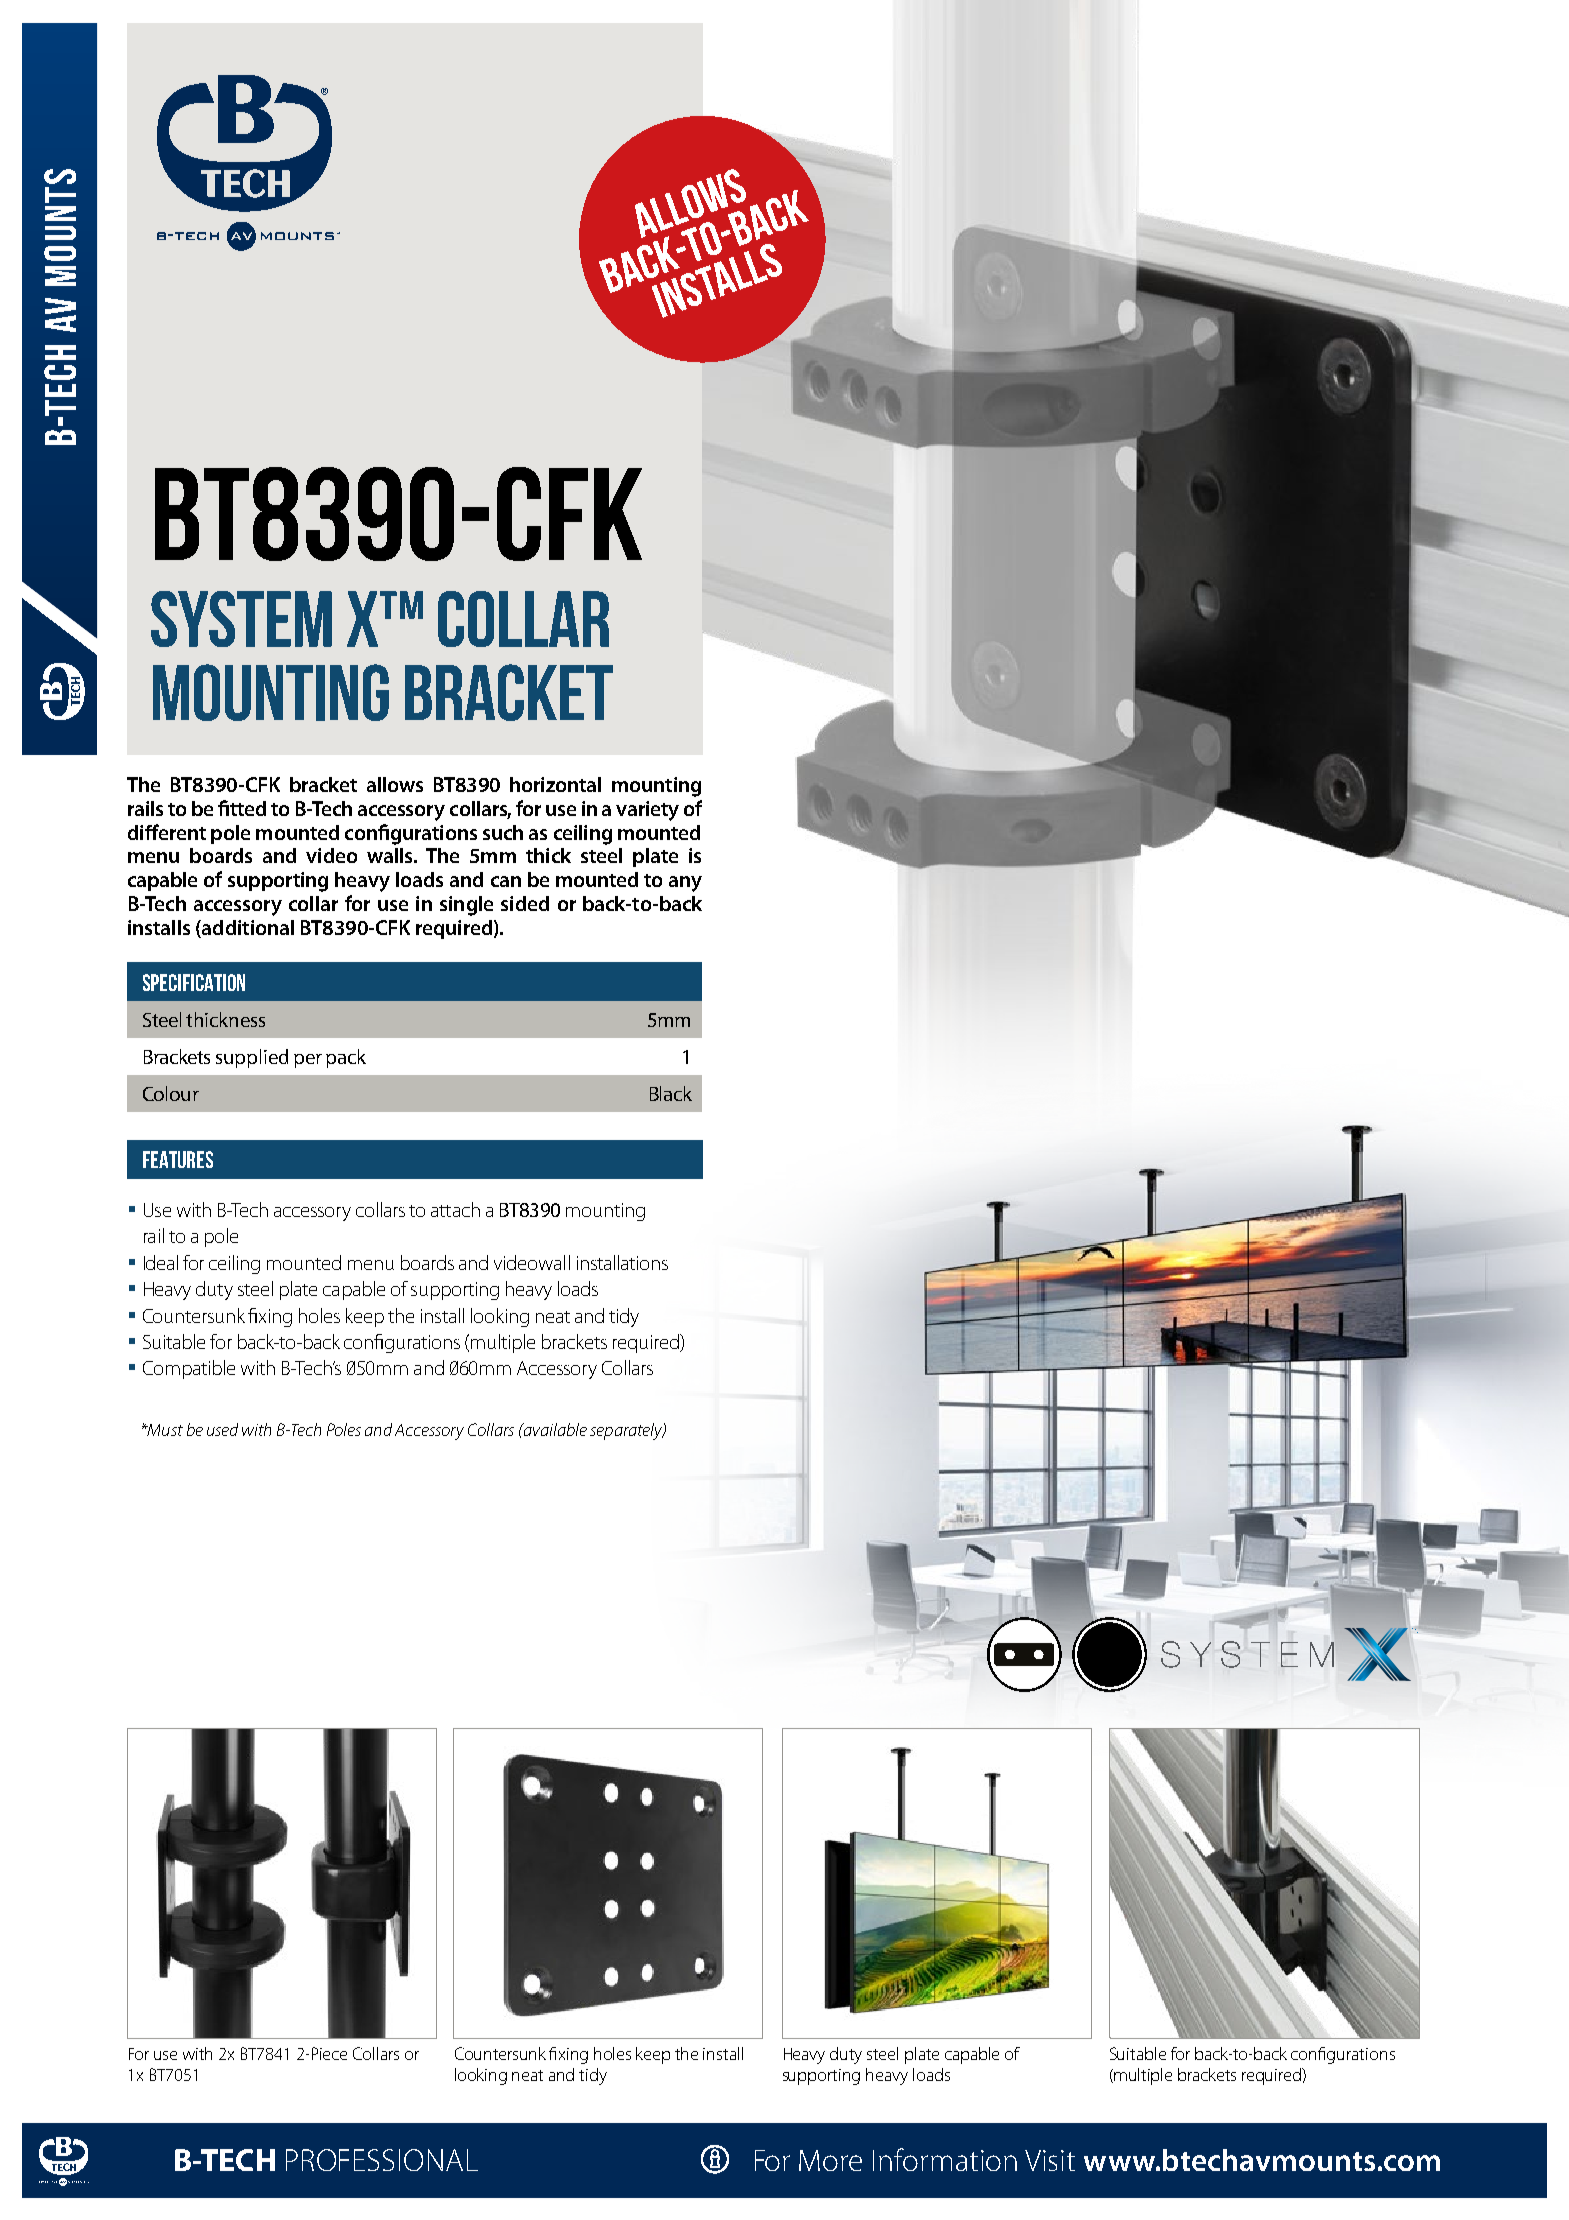 The image size is (1569, 2220). What do you see at coordinates (647, 811) in the image?
I see `variety` at bounding box center [647, 811].
